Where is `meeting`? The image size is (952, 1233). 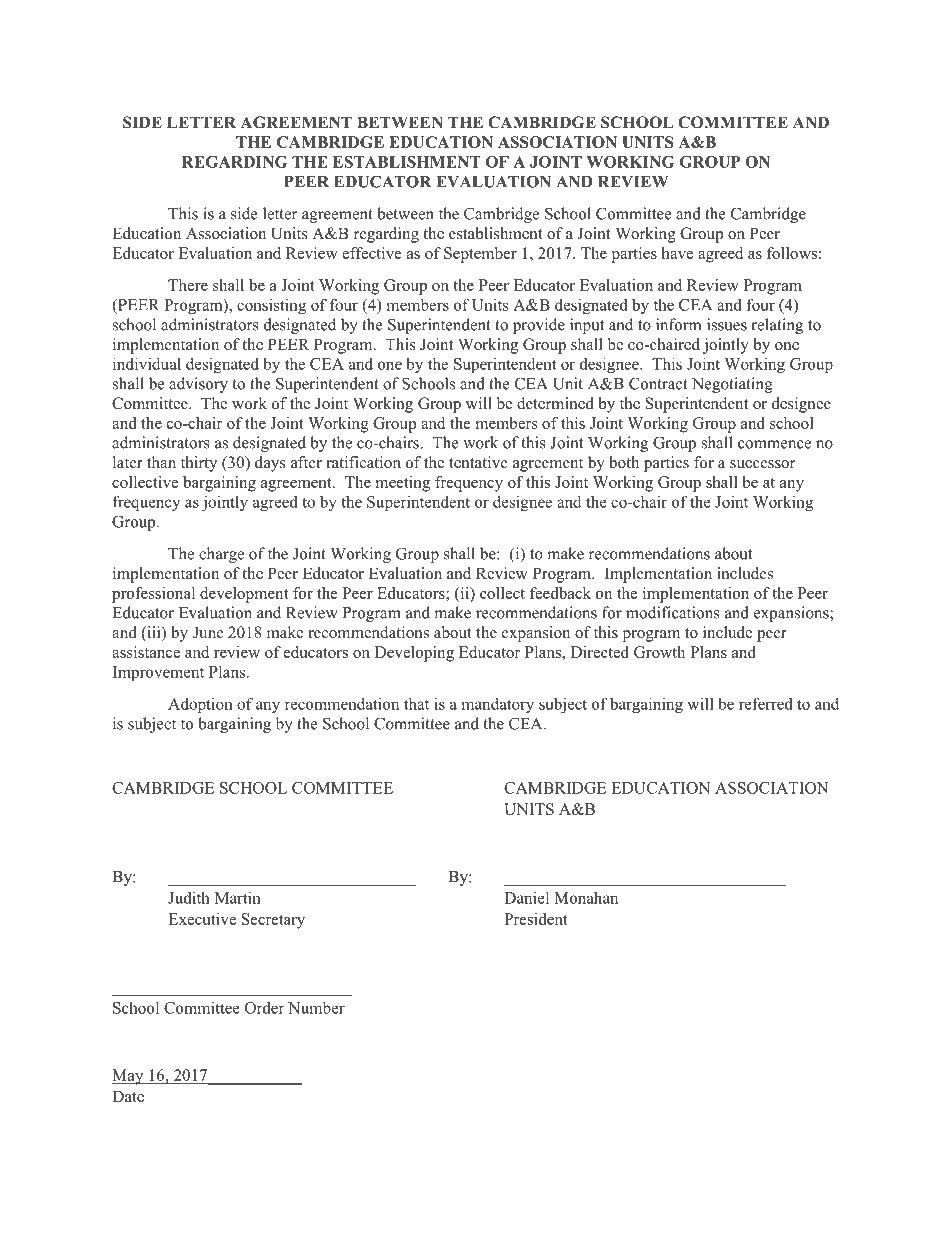
meeting is located at coordinates (403, 484).
